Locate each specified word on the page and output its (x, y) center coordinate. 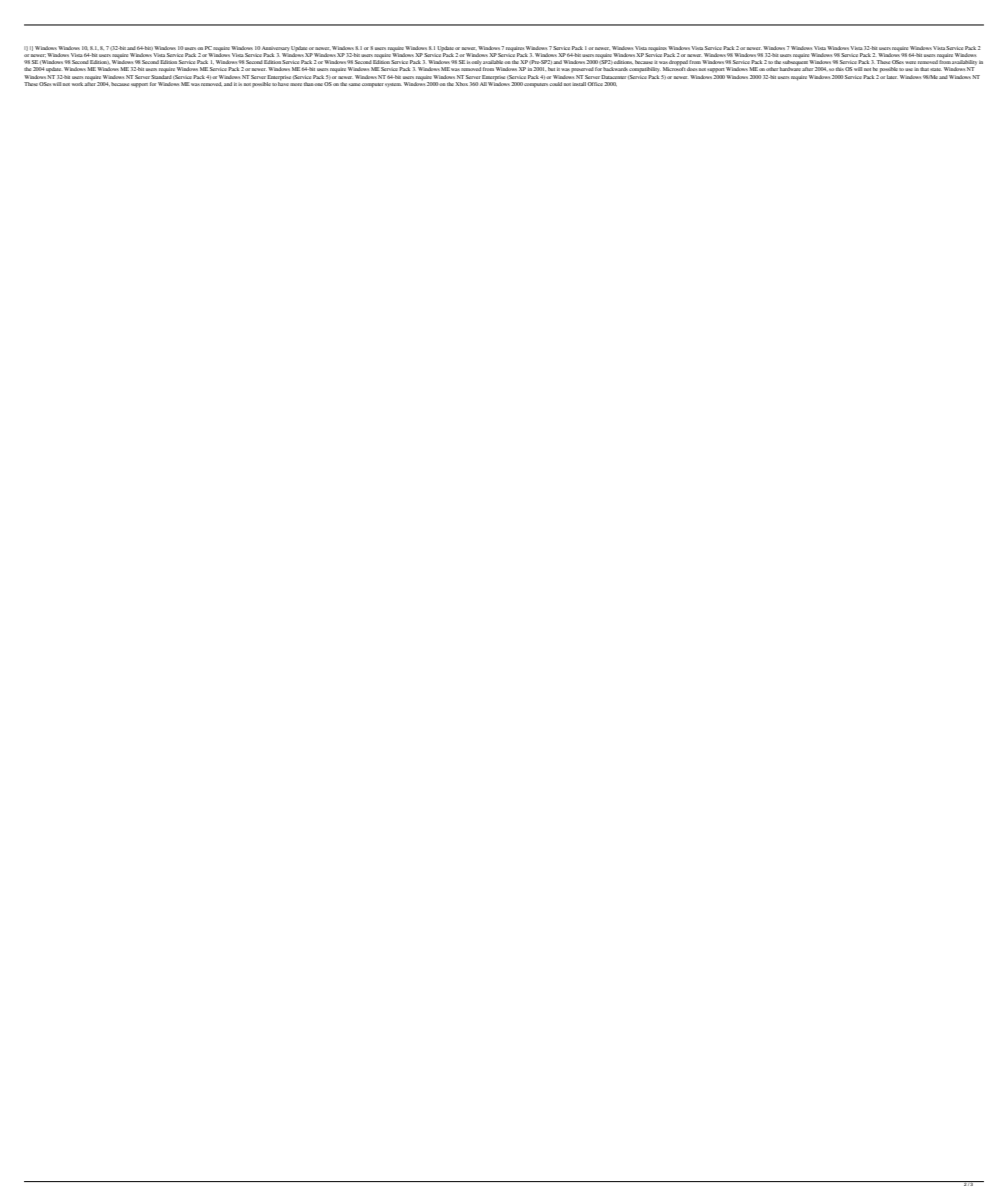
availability (964, 64)
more (296, 84)
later (892, 77)
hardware (790, 68)
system (393, 85)
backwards (615, 69)
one (318, 84)
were (910, 62)
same (354, 84)
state (936, 69)
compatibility (644, 69)
